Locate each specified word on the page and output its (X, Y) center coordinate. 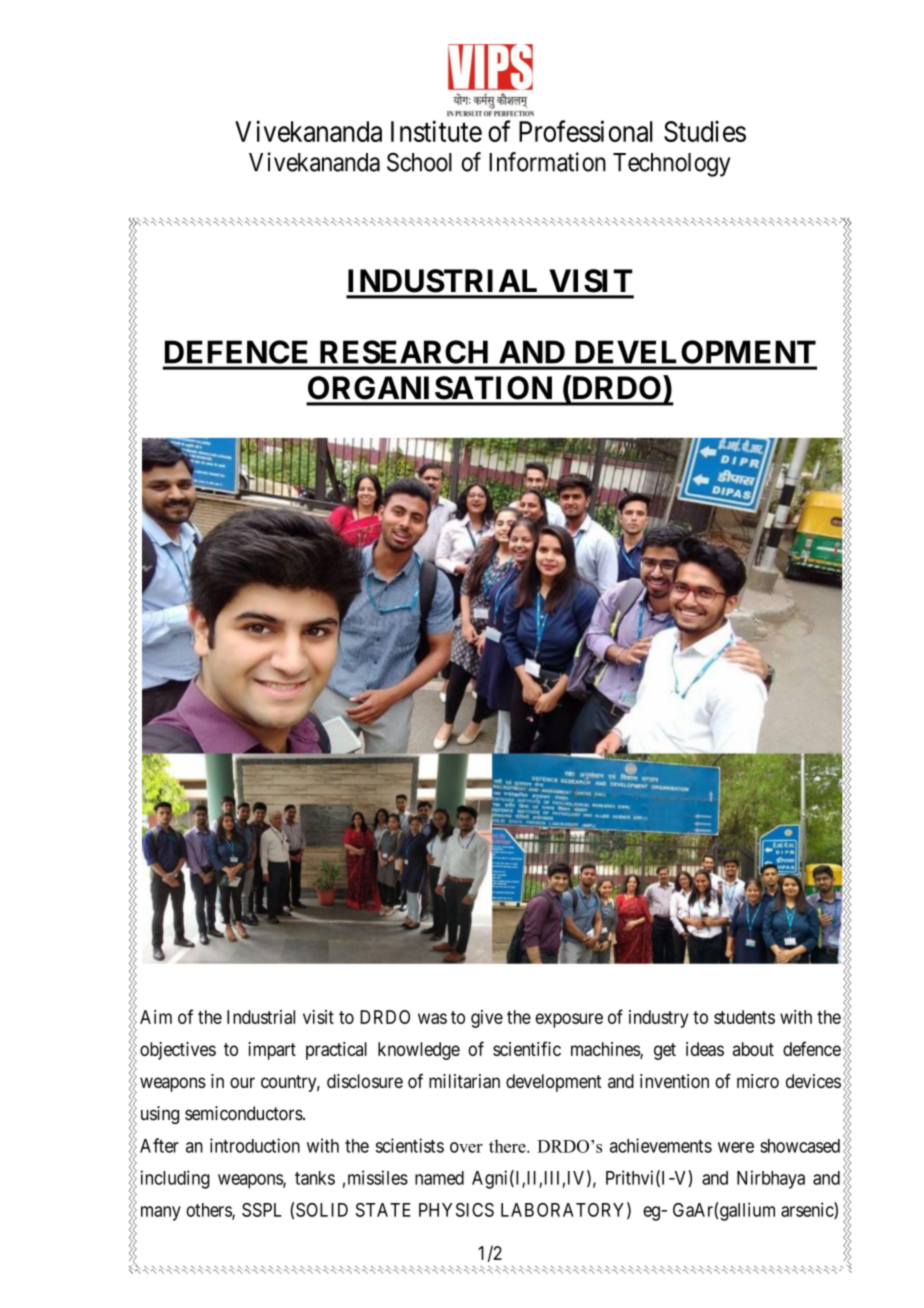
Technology (671, 165)
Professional (586, 131)
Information (547, 162)
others (209, 1211)
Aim (156, 1017)
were (736, 1147)
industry (658, 1019)
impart (272, 1051)
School (419, 162)
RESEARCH (404, 352)
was (432, 1018)
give (487, 1019)
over (466, 1147)
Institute (436, 131)
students (744, 1017)
